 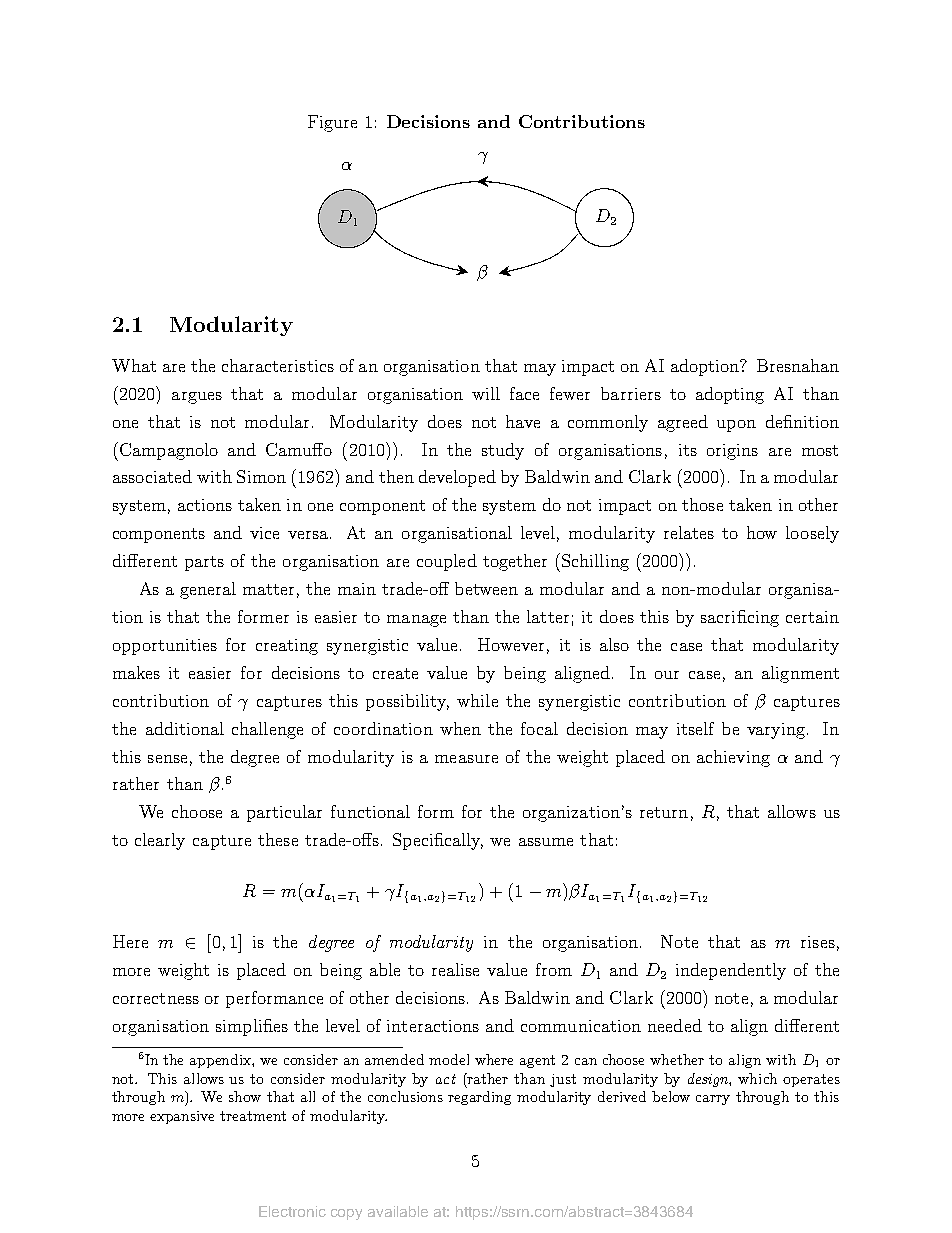 I want to click on regarding, so click(x=479, y=1098).
